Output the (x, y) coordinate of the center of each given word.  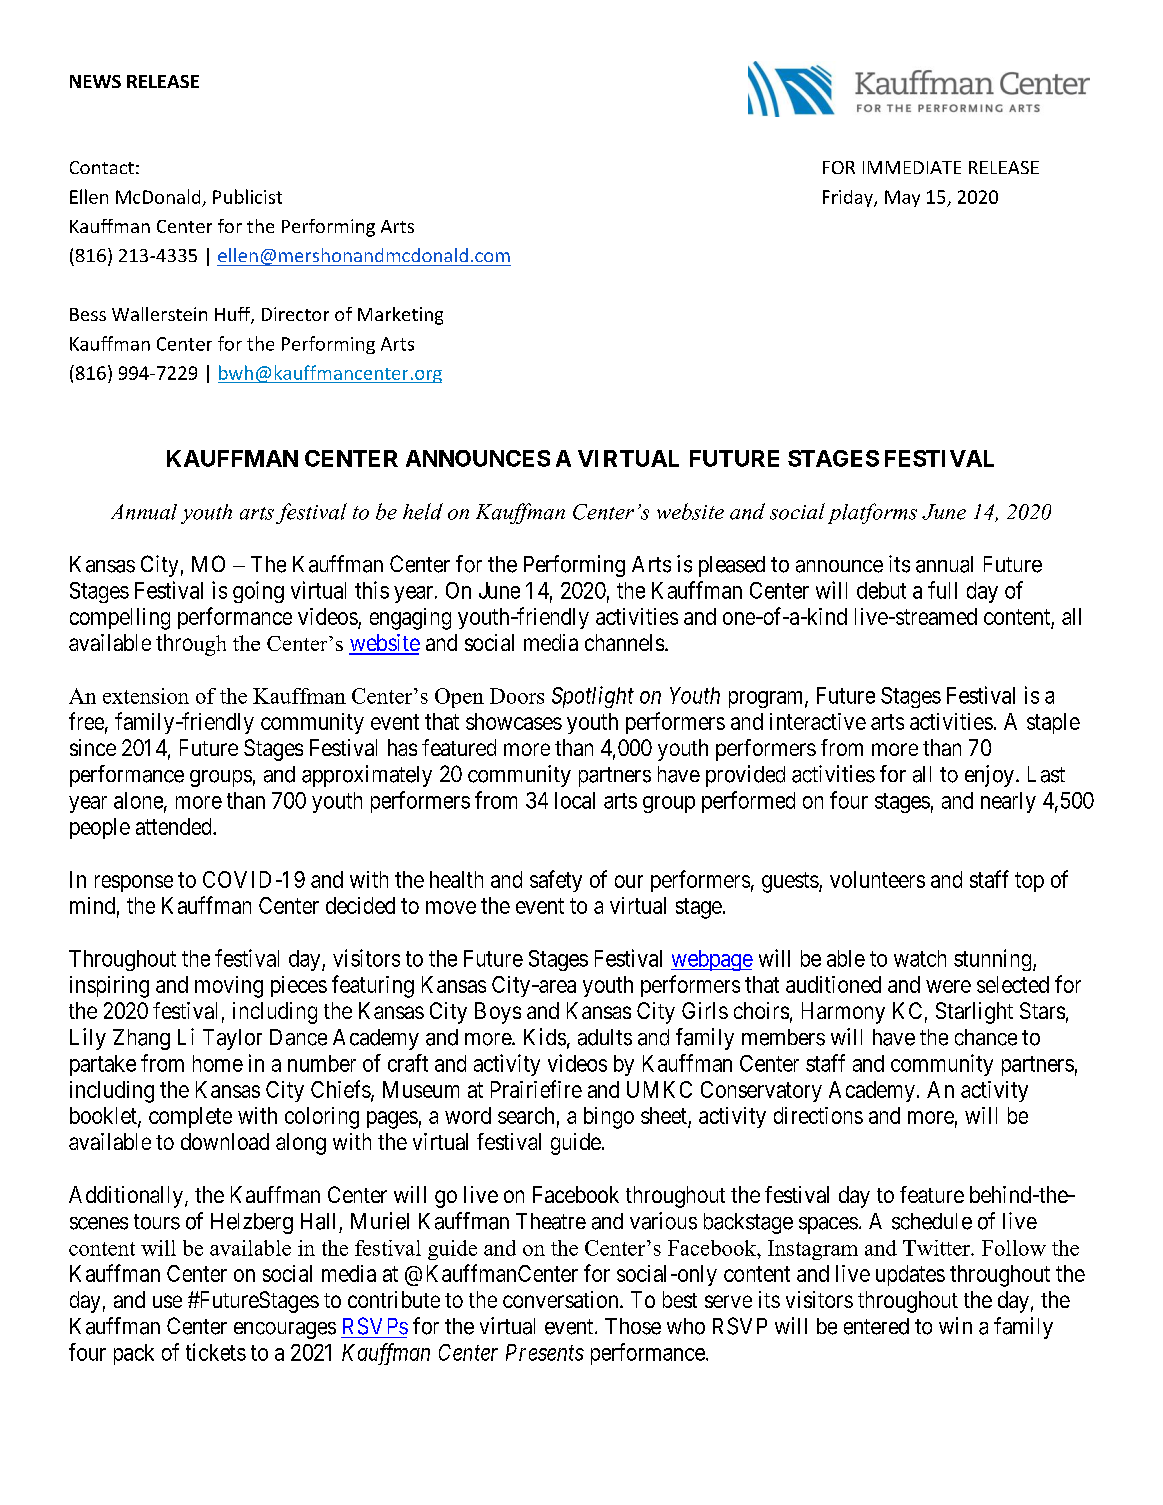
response (134, 883)
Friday (849, 198)
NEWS (95, 81)
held (423, 511)
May (902, 198)
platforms (872, 513)
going (258, 592)
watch (920, 958)
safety (556, 881)
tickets (216, 1352)
